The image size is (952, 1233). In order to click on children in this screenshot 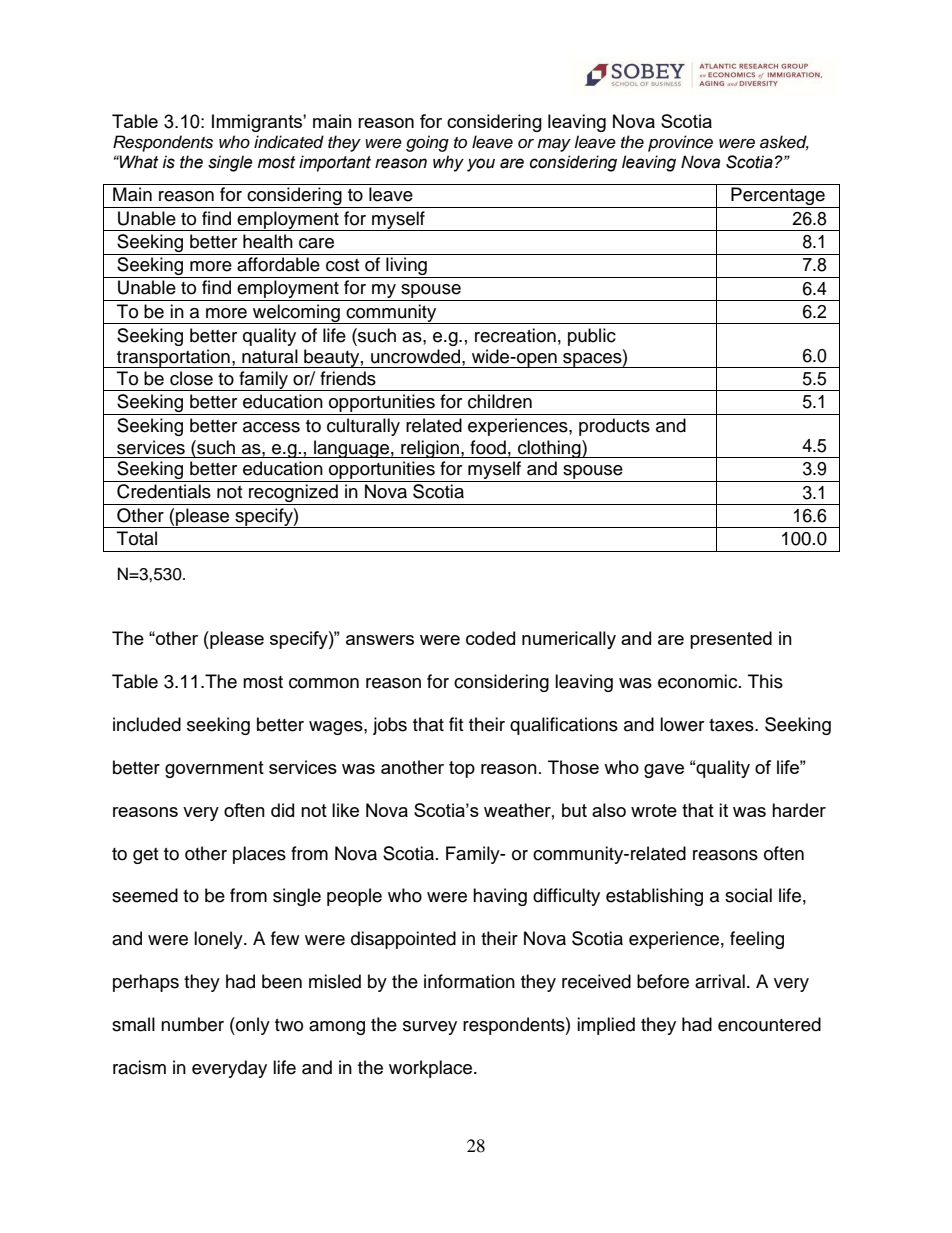, I will do `click(500, 401)`.
